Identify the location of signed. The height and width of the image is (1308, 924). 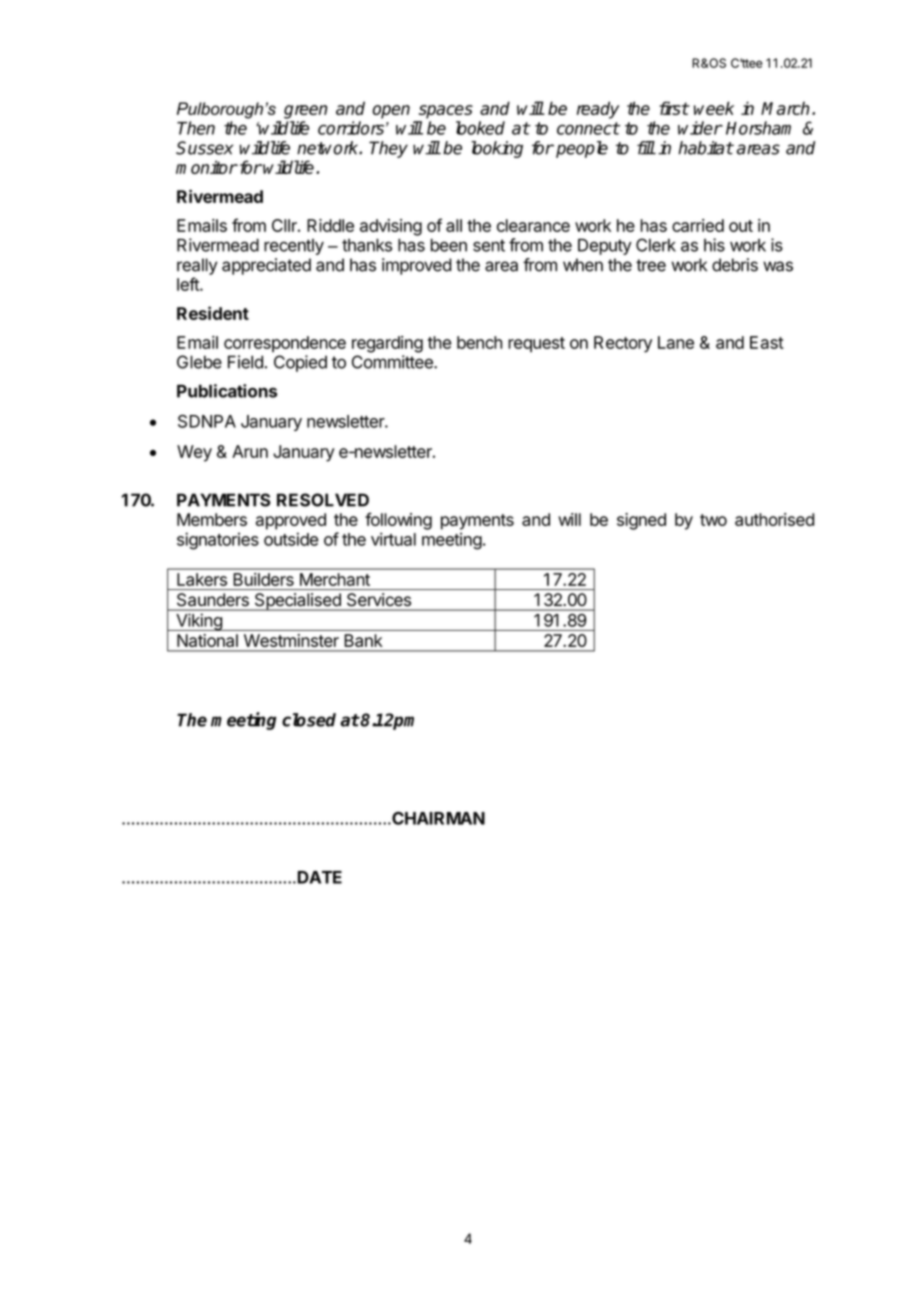
(641, 521).
